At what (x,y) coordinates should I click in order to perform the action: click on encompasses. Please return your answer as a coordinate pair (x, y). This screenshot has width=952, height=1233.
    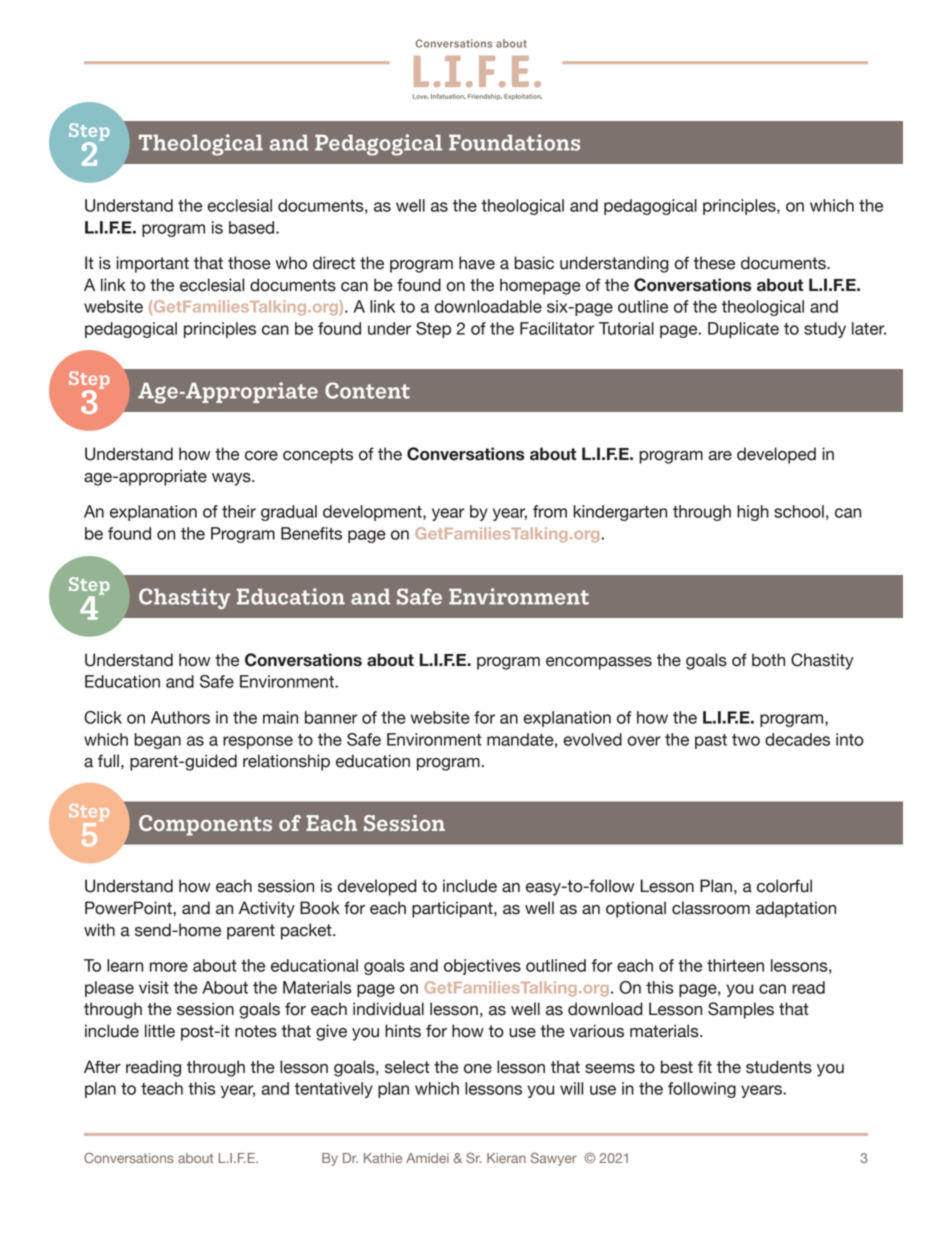
    Looking at the image, I should click on (599, 663).
